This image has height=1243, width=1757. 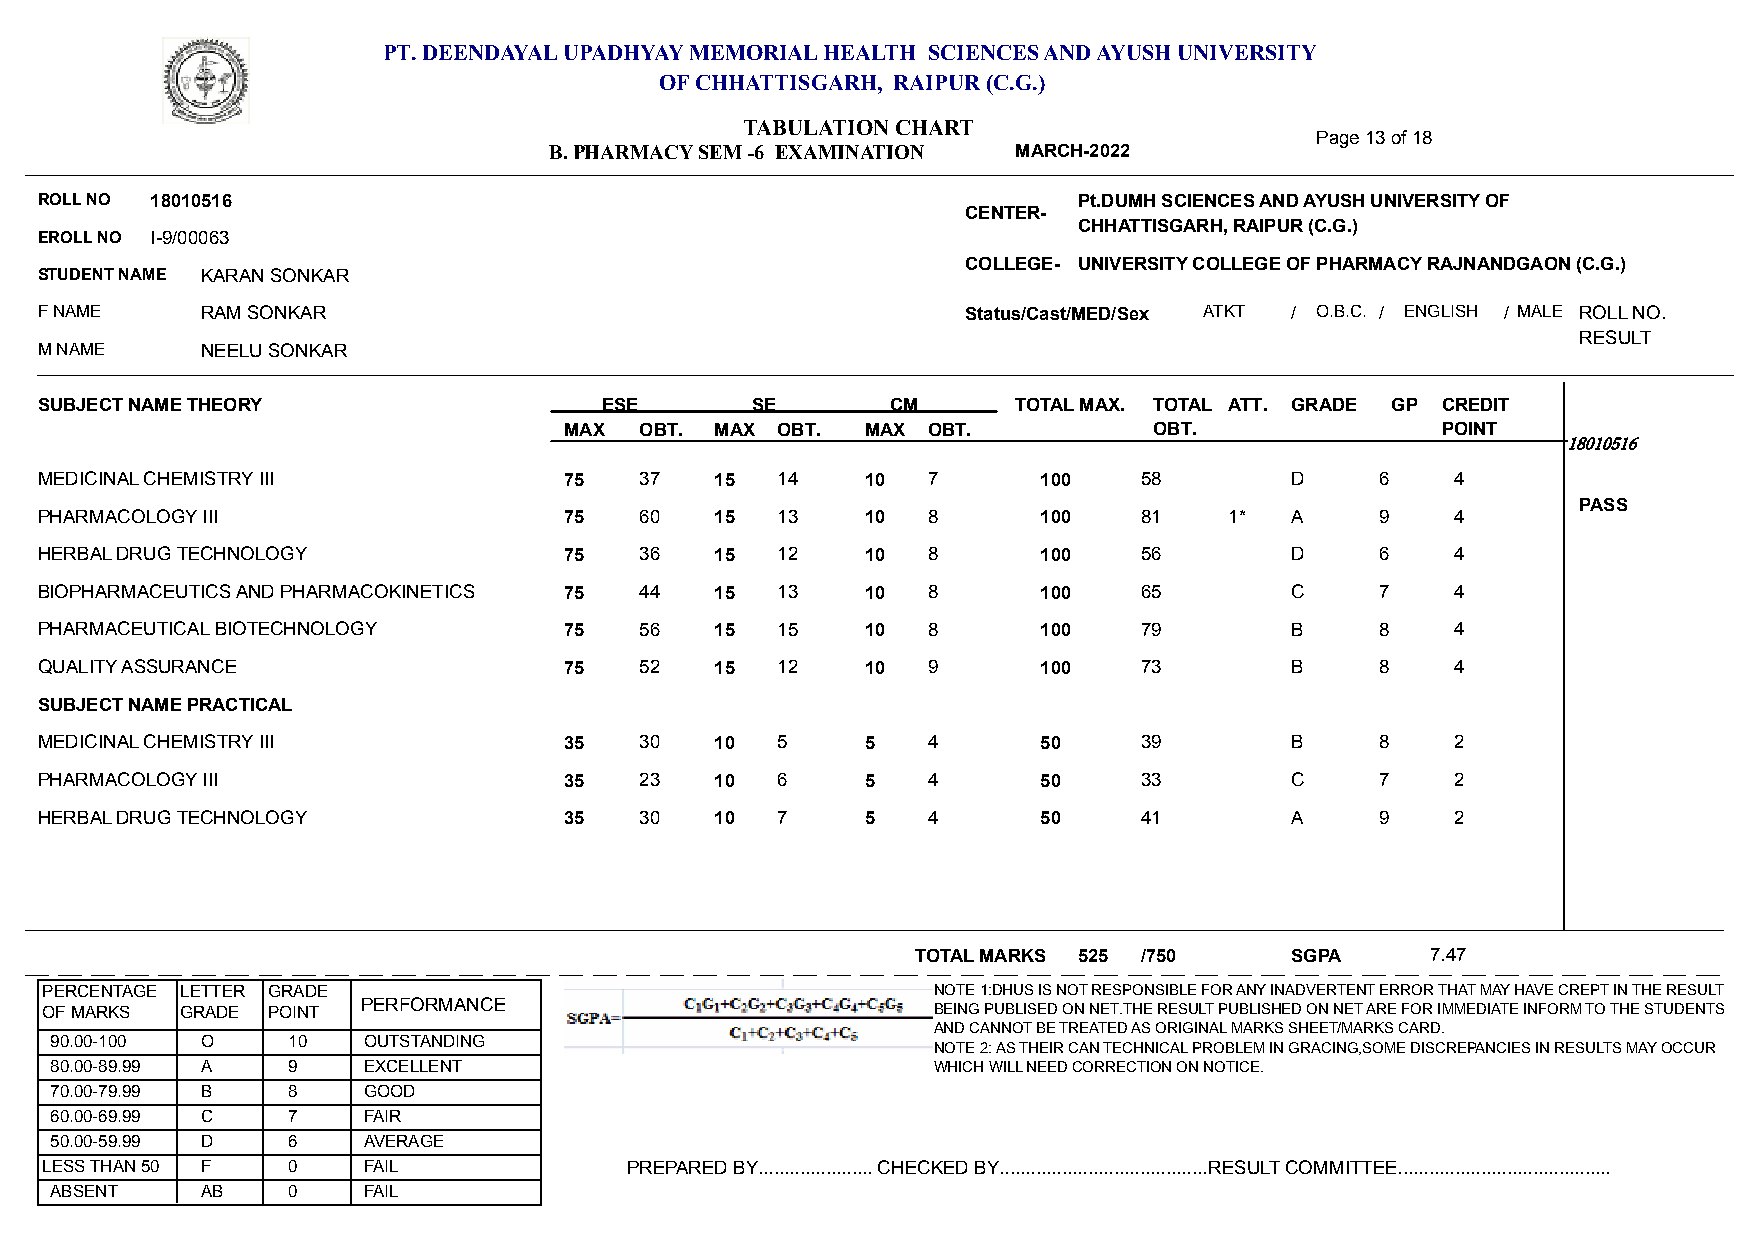 I want to click on COMMITTEE, so click(x=1341, y=1167).
